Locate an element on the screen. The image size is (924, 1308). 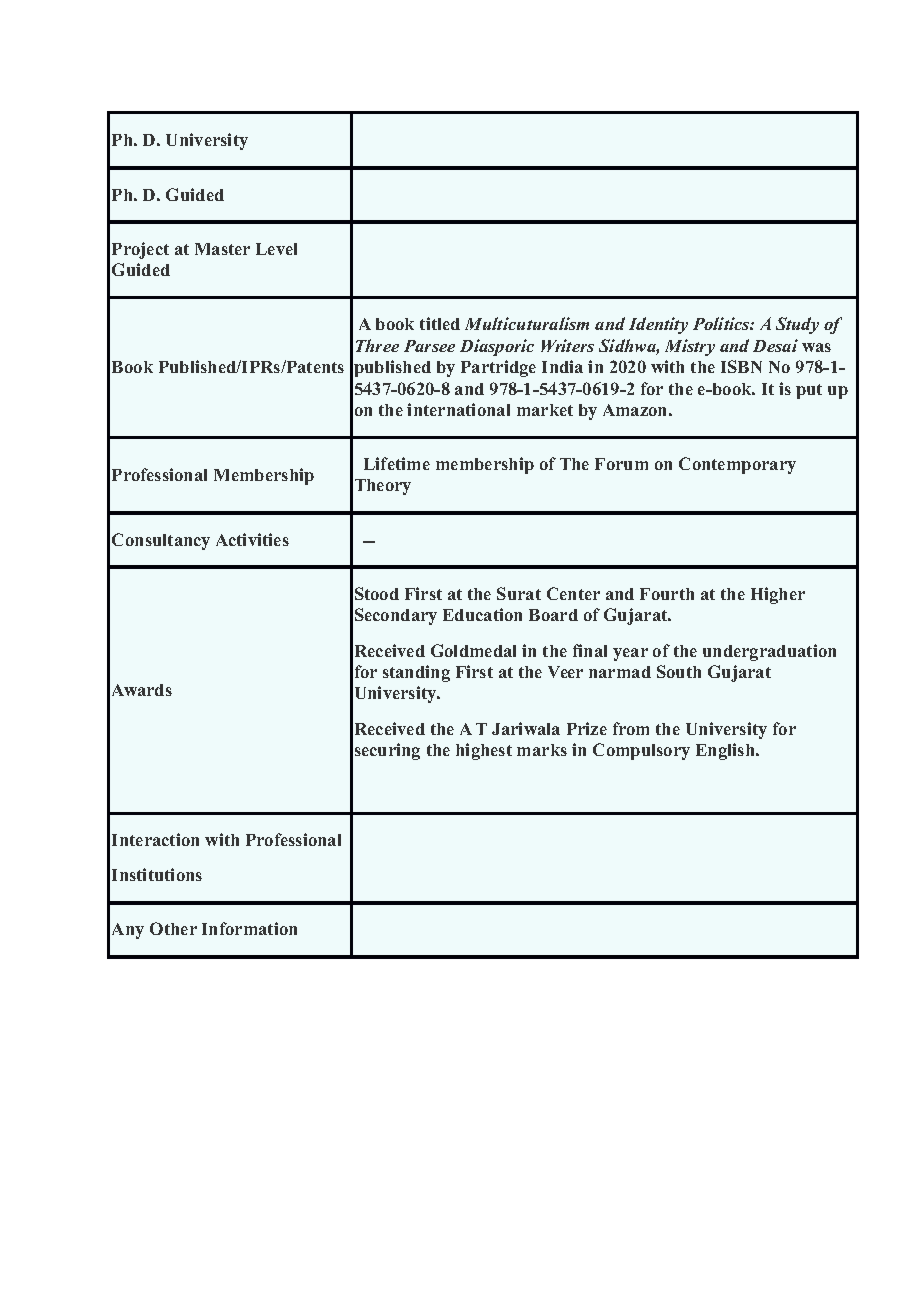
Study is located at coordinates (797, 325).
